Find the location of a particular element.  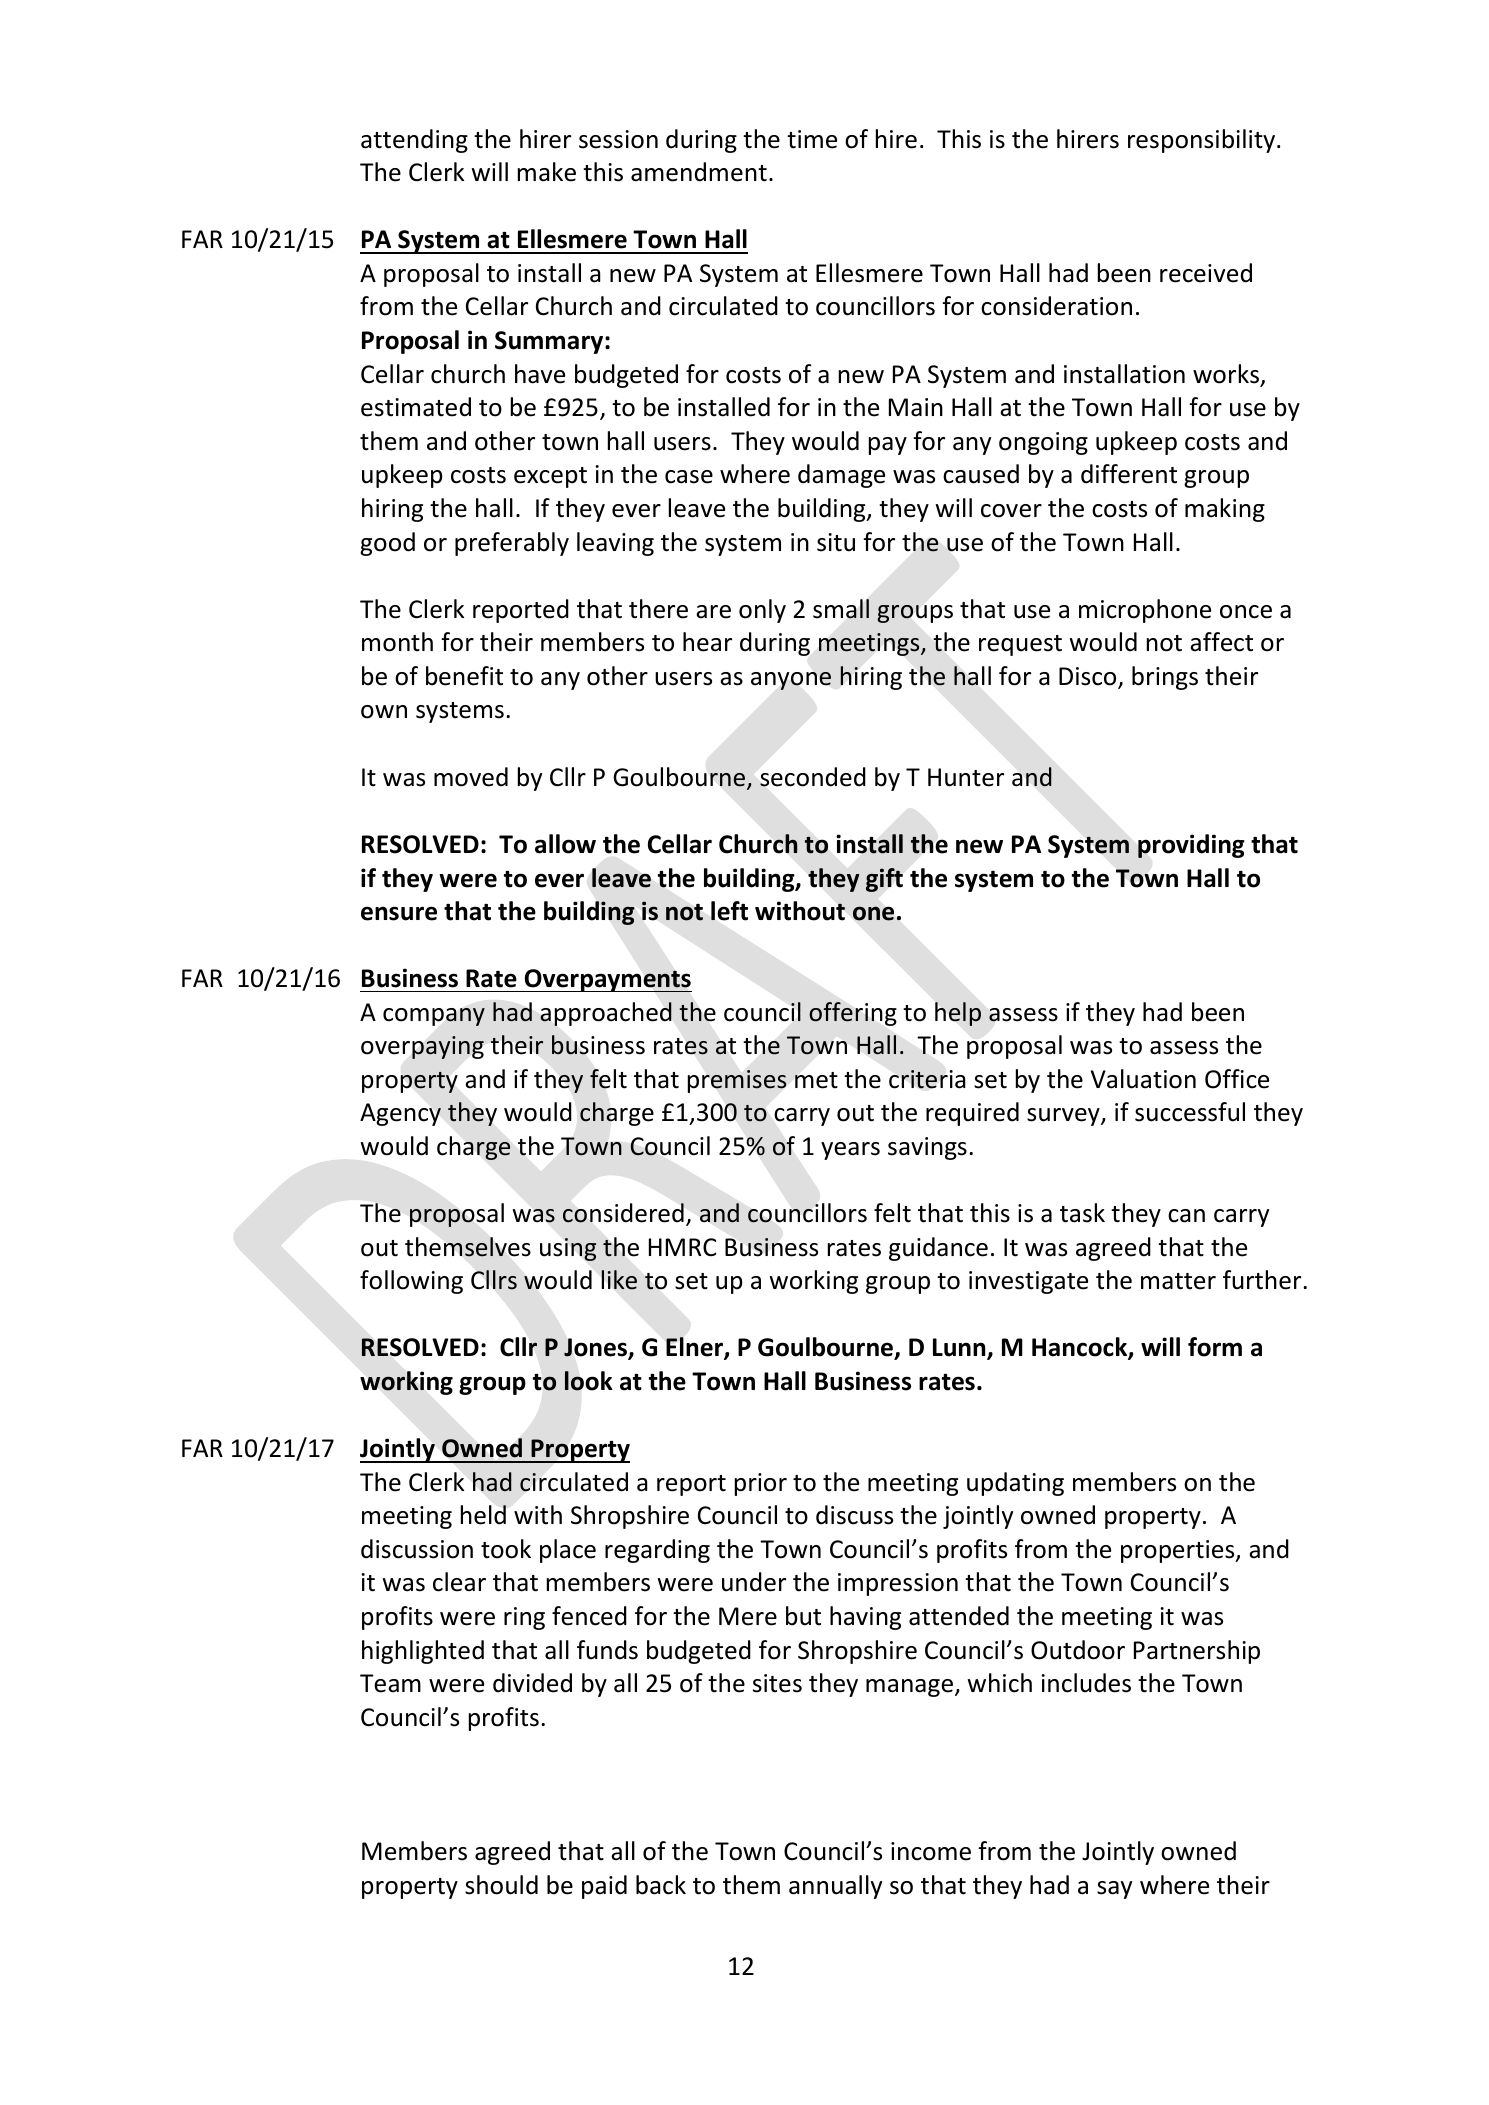

met is located at coordinates (816, 1080).
